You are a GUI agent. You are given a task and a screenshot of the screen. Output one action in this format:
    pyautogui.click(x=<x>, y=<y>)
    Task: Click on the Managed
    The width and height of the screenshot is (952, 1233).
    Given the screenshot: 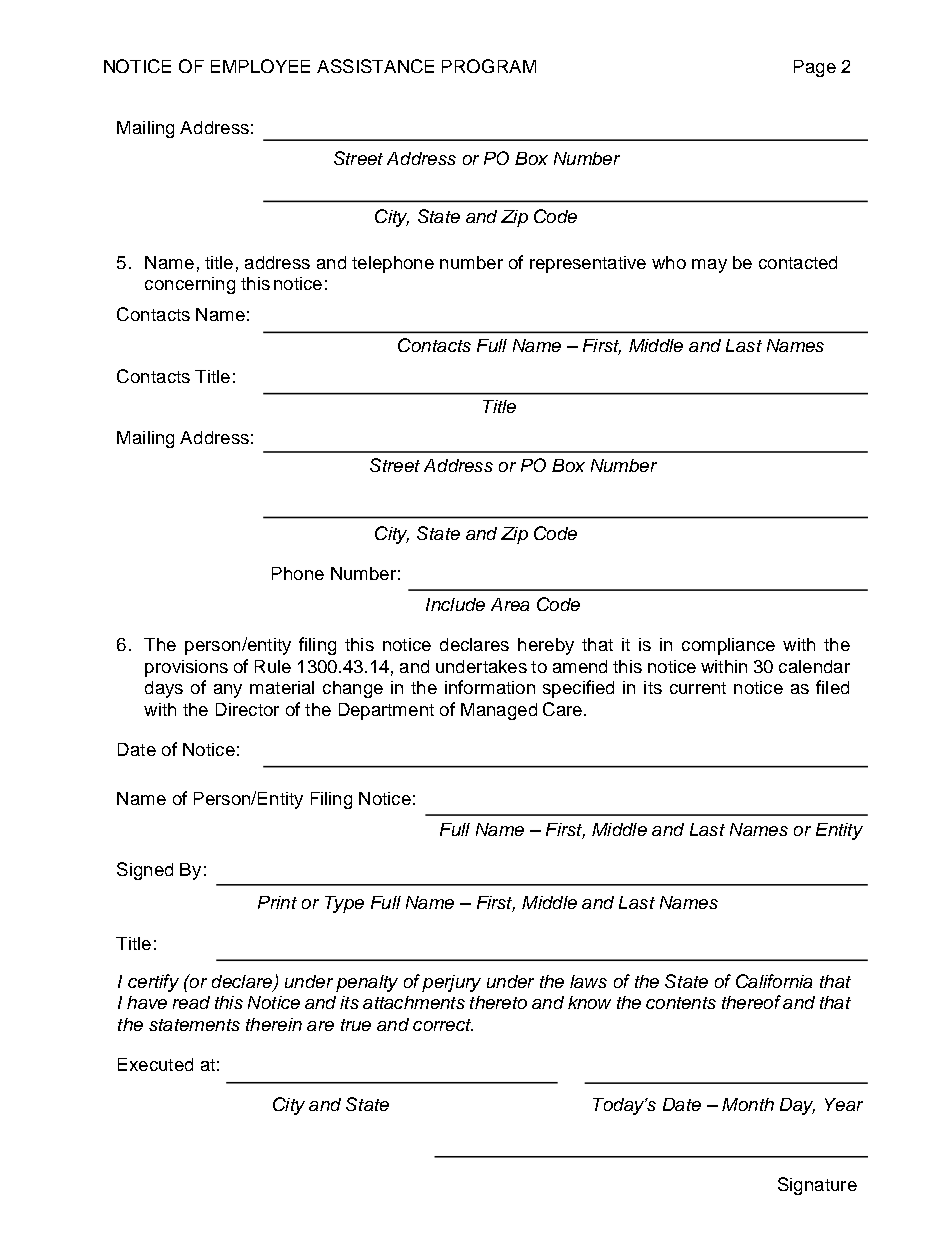 What is the action you would take?
    pyautogui.click(x=499, y=711)
